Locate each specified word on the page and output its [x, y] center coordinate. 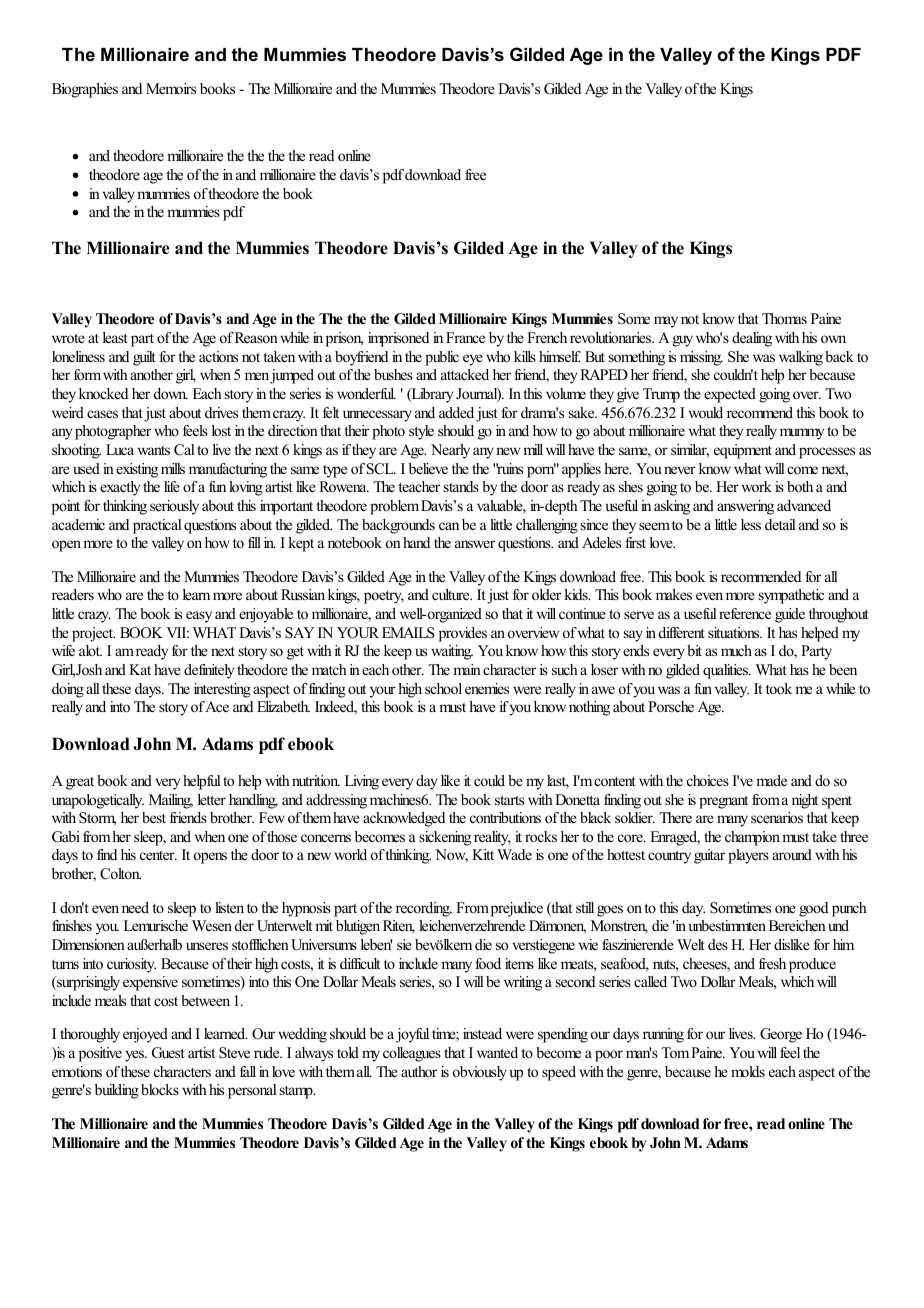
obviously [480, 1073]
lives [742, 1033]
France [465, 337]
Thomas [784, 318]
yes [136, 1056]
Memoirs [171, 88]
